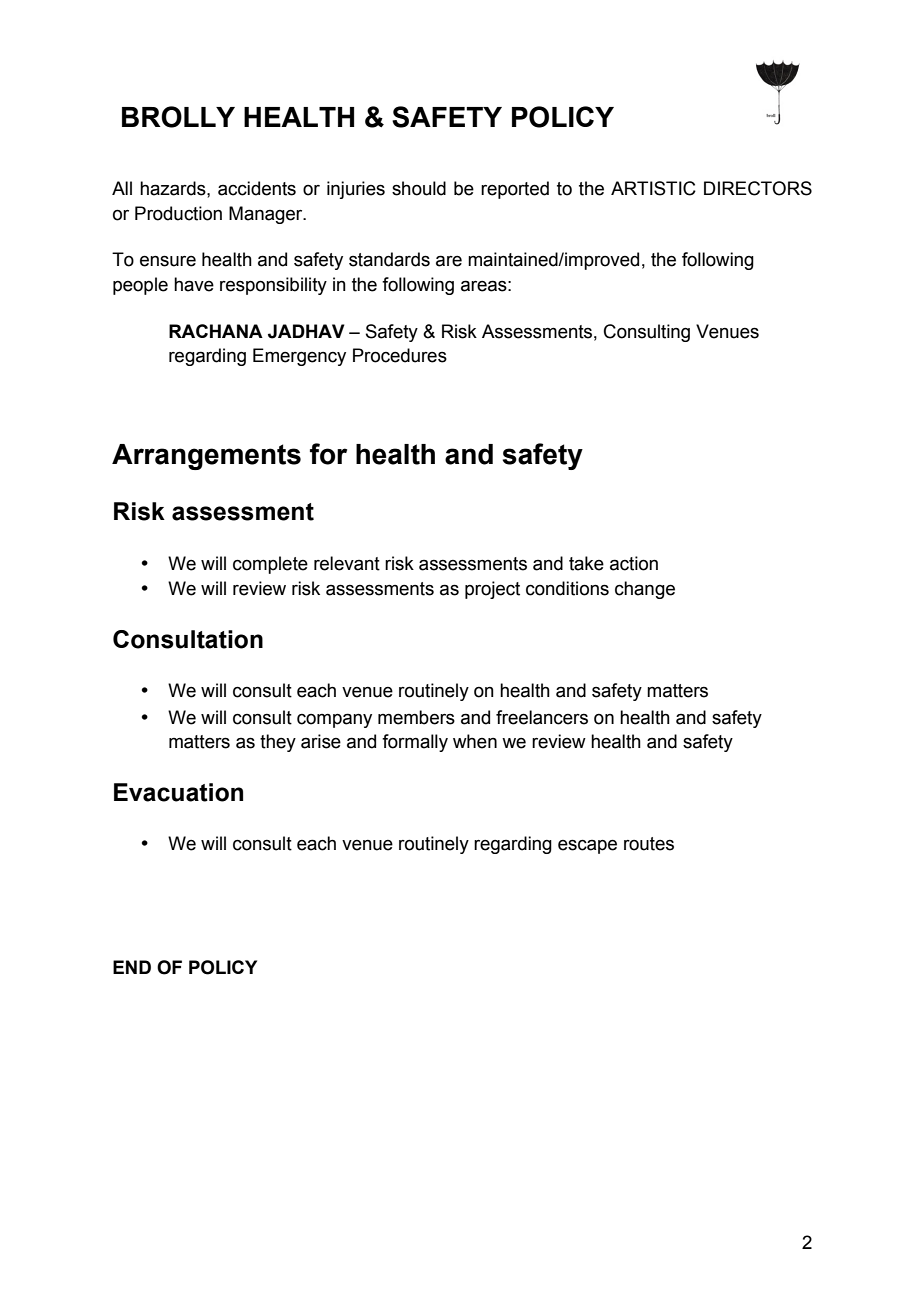  I want to click on END, so click(132, 967).
